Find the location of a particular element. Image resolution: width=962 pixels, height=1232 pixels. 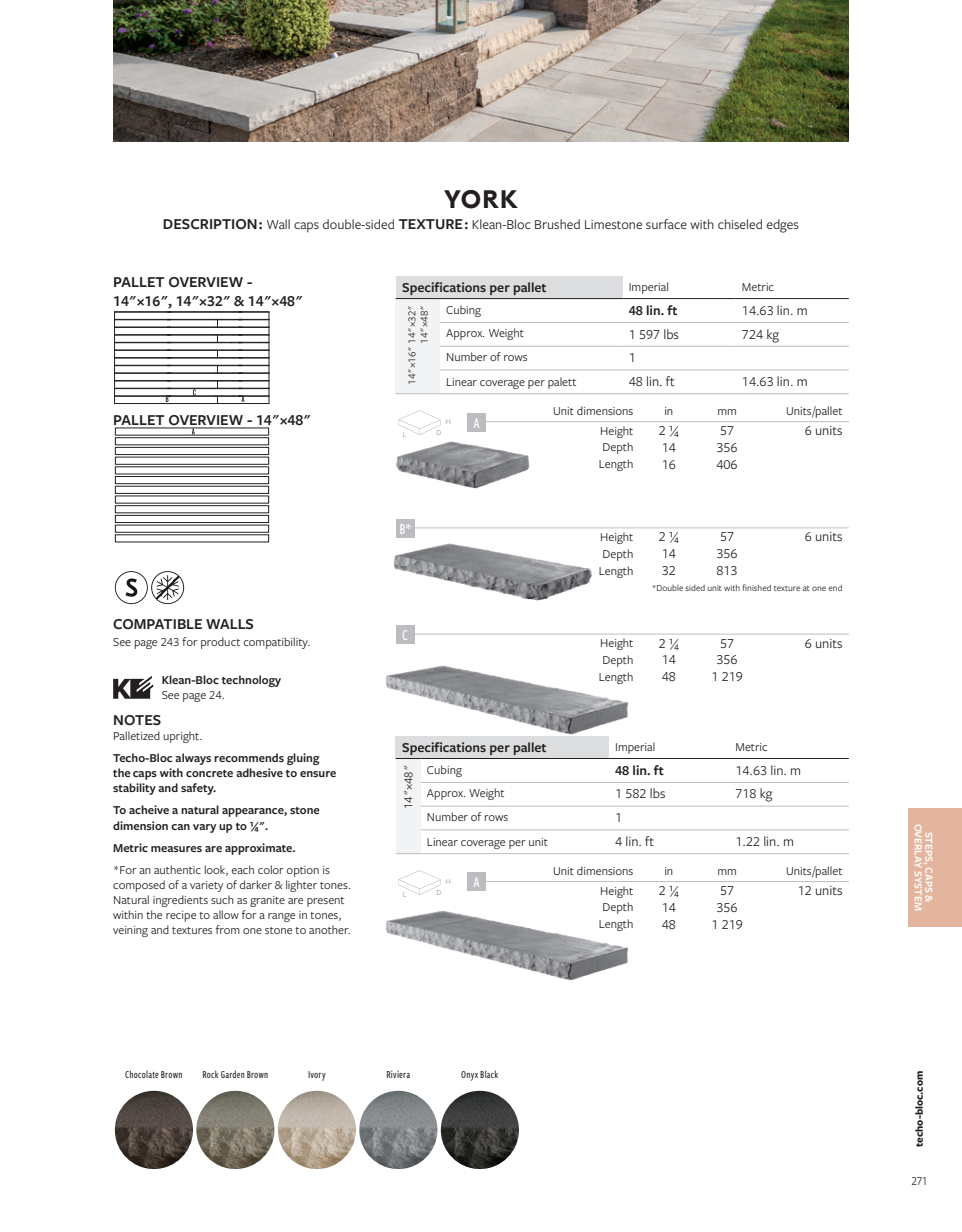

chiseled is located at coordinates (740, 224).
